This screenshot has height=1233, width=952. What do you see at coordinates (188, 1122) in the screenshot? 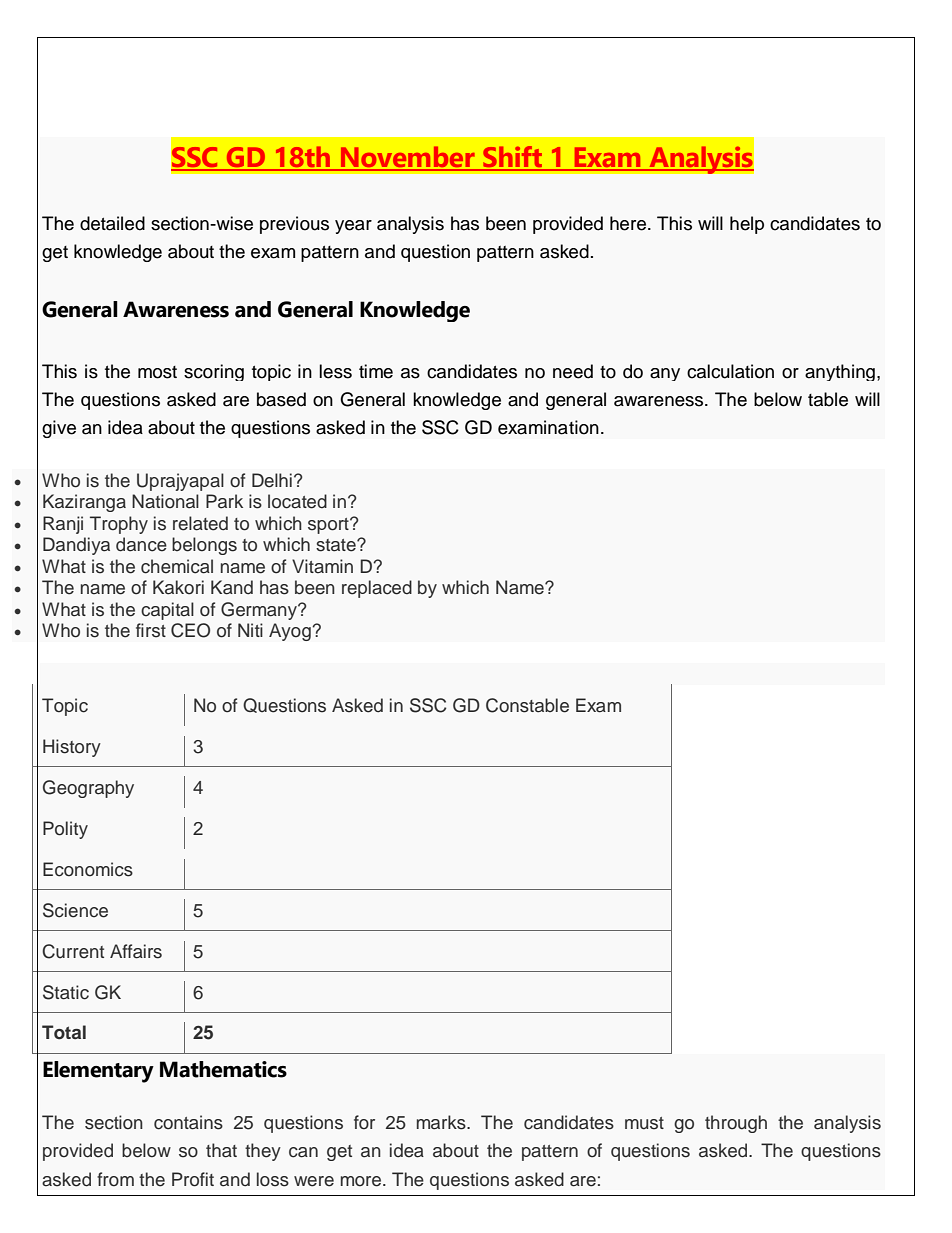
I see `contains` at bounding box center [188, 1122].
